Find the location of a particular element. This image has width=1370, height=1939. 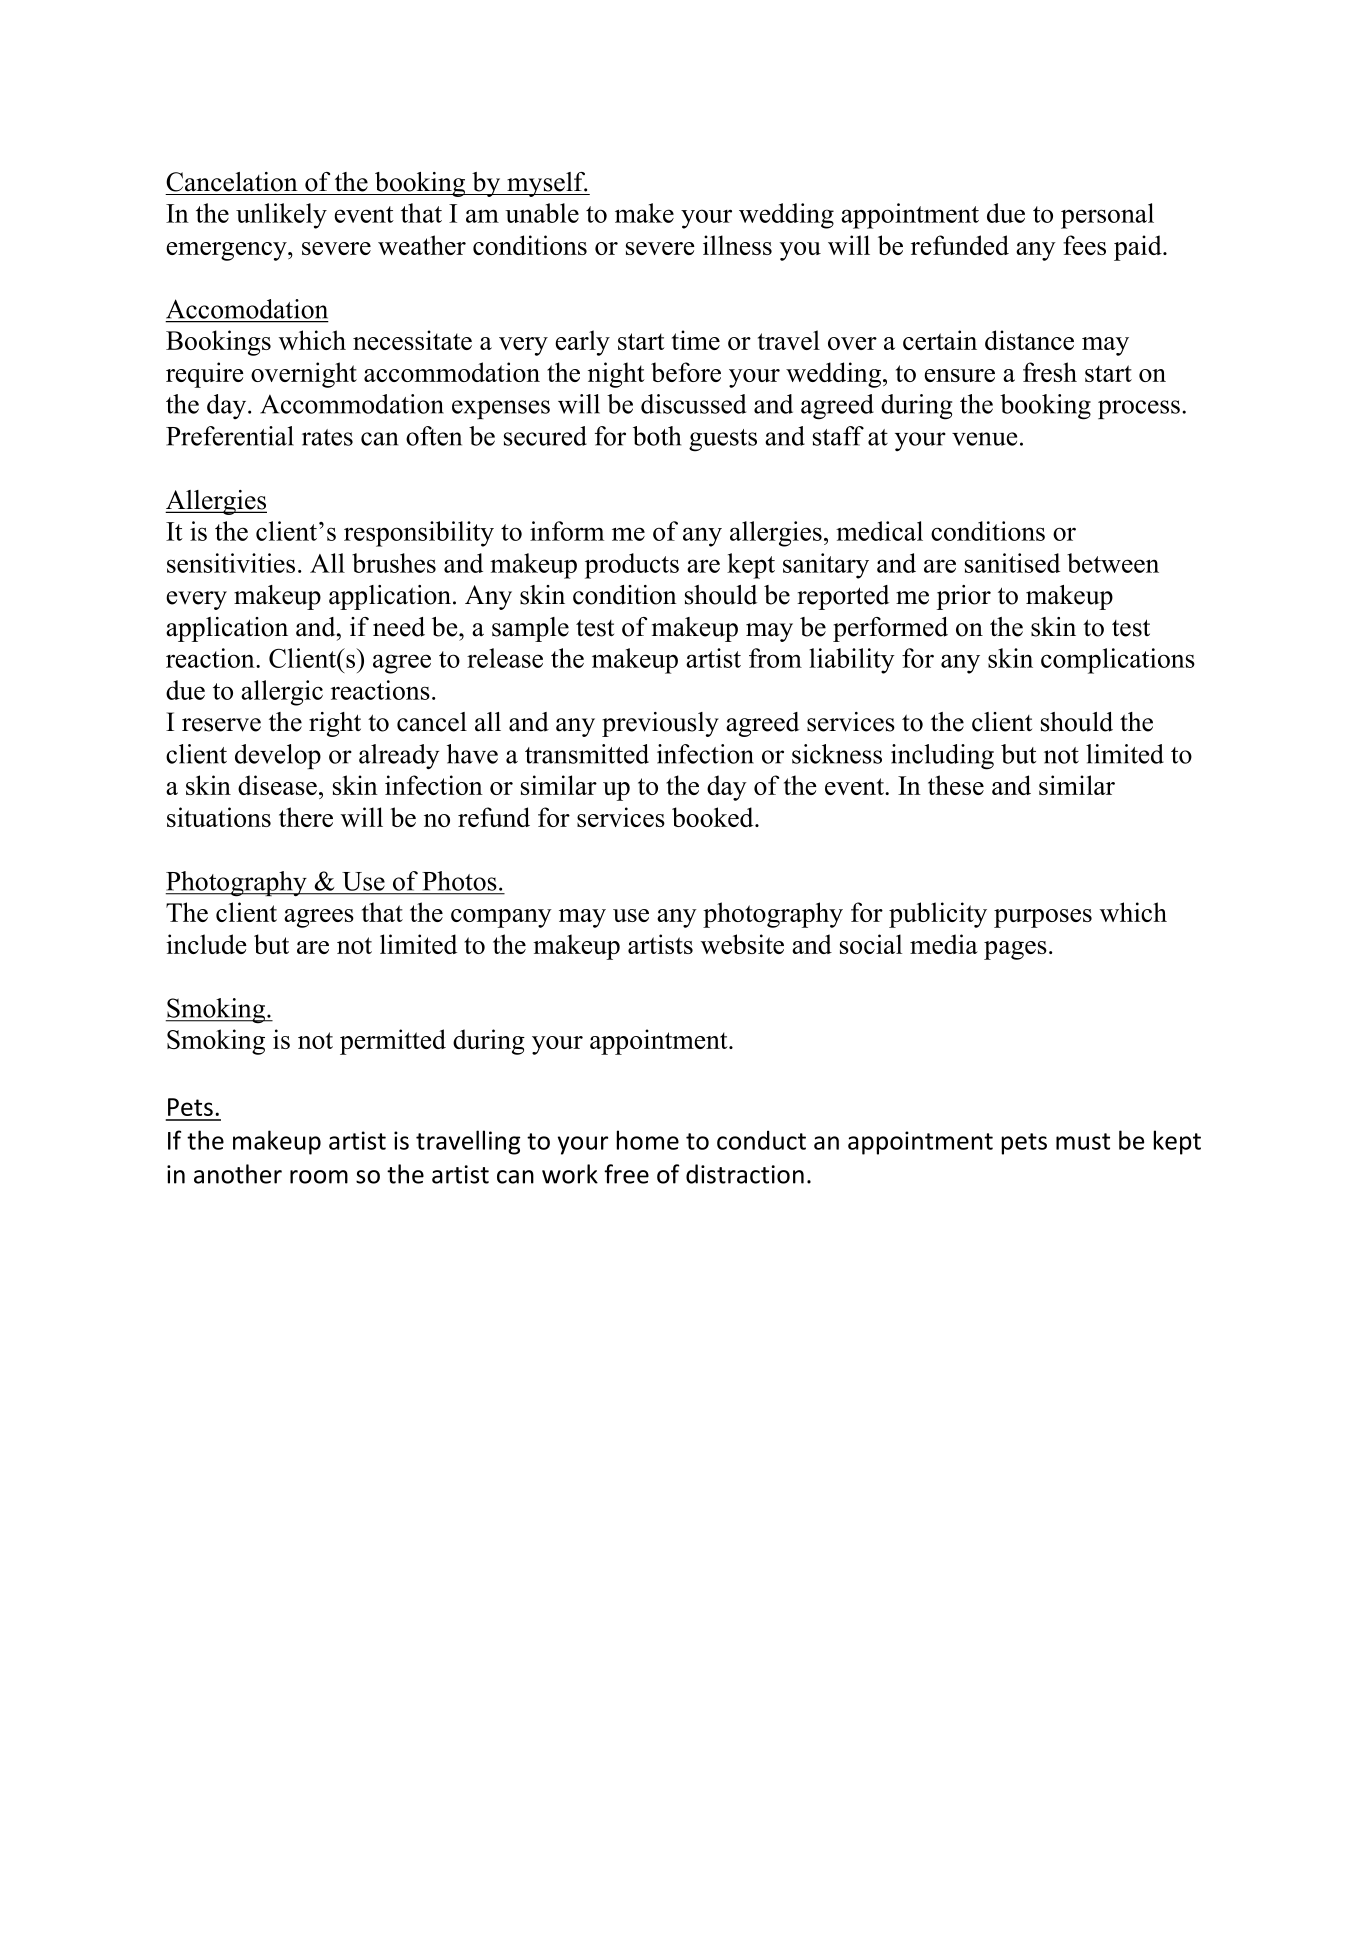

allergic is located at coordinates (282, 693).
